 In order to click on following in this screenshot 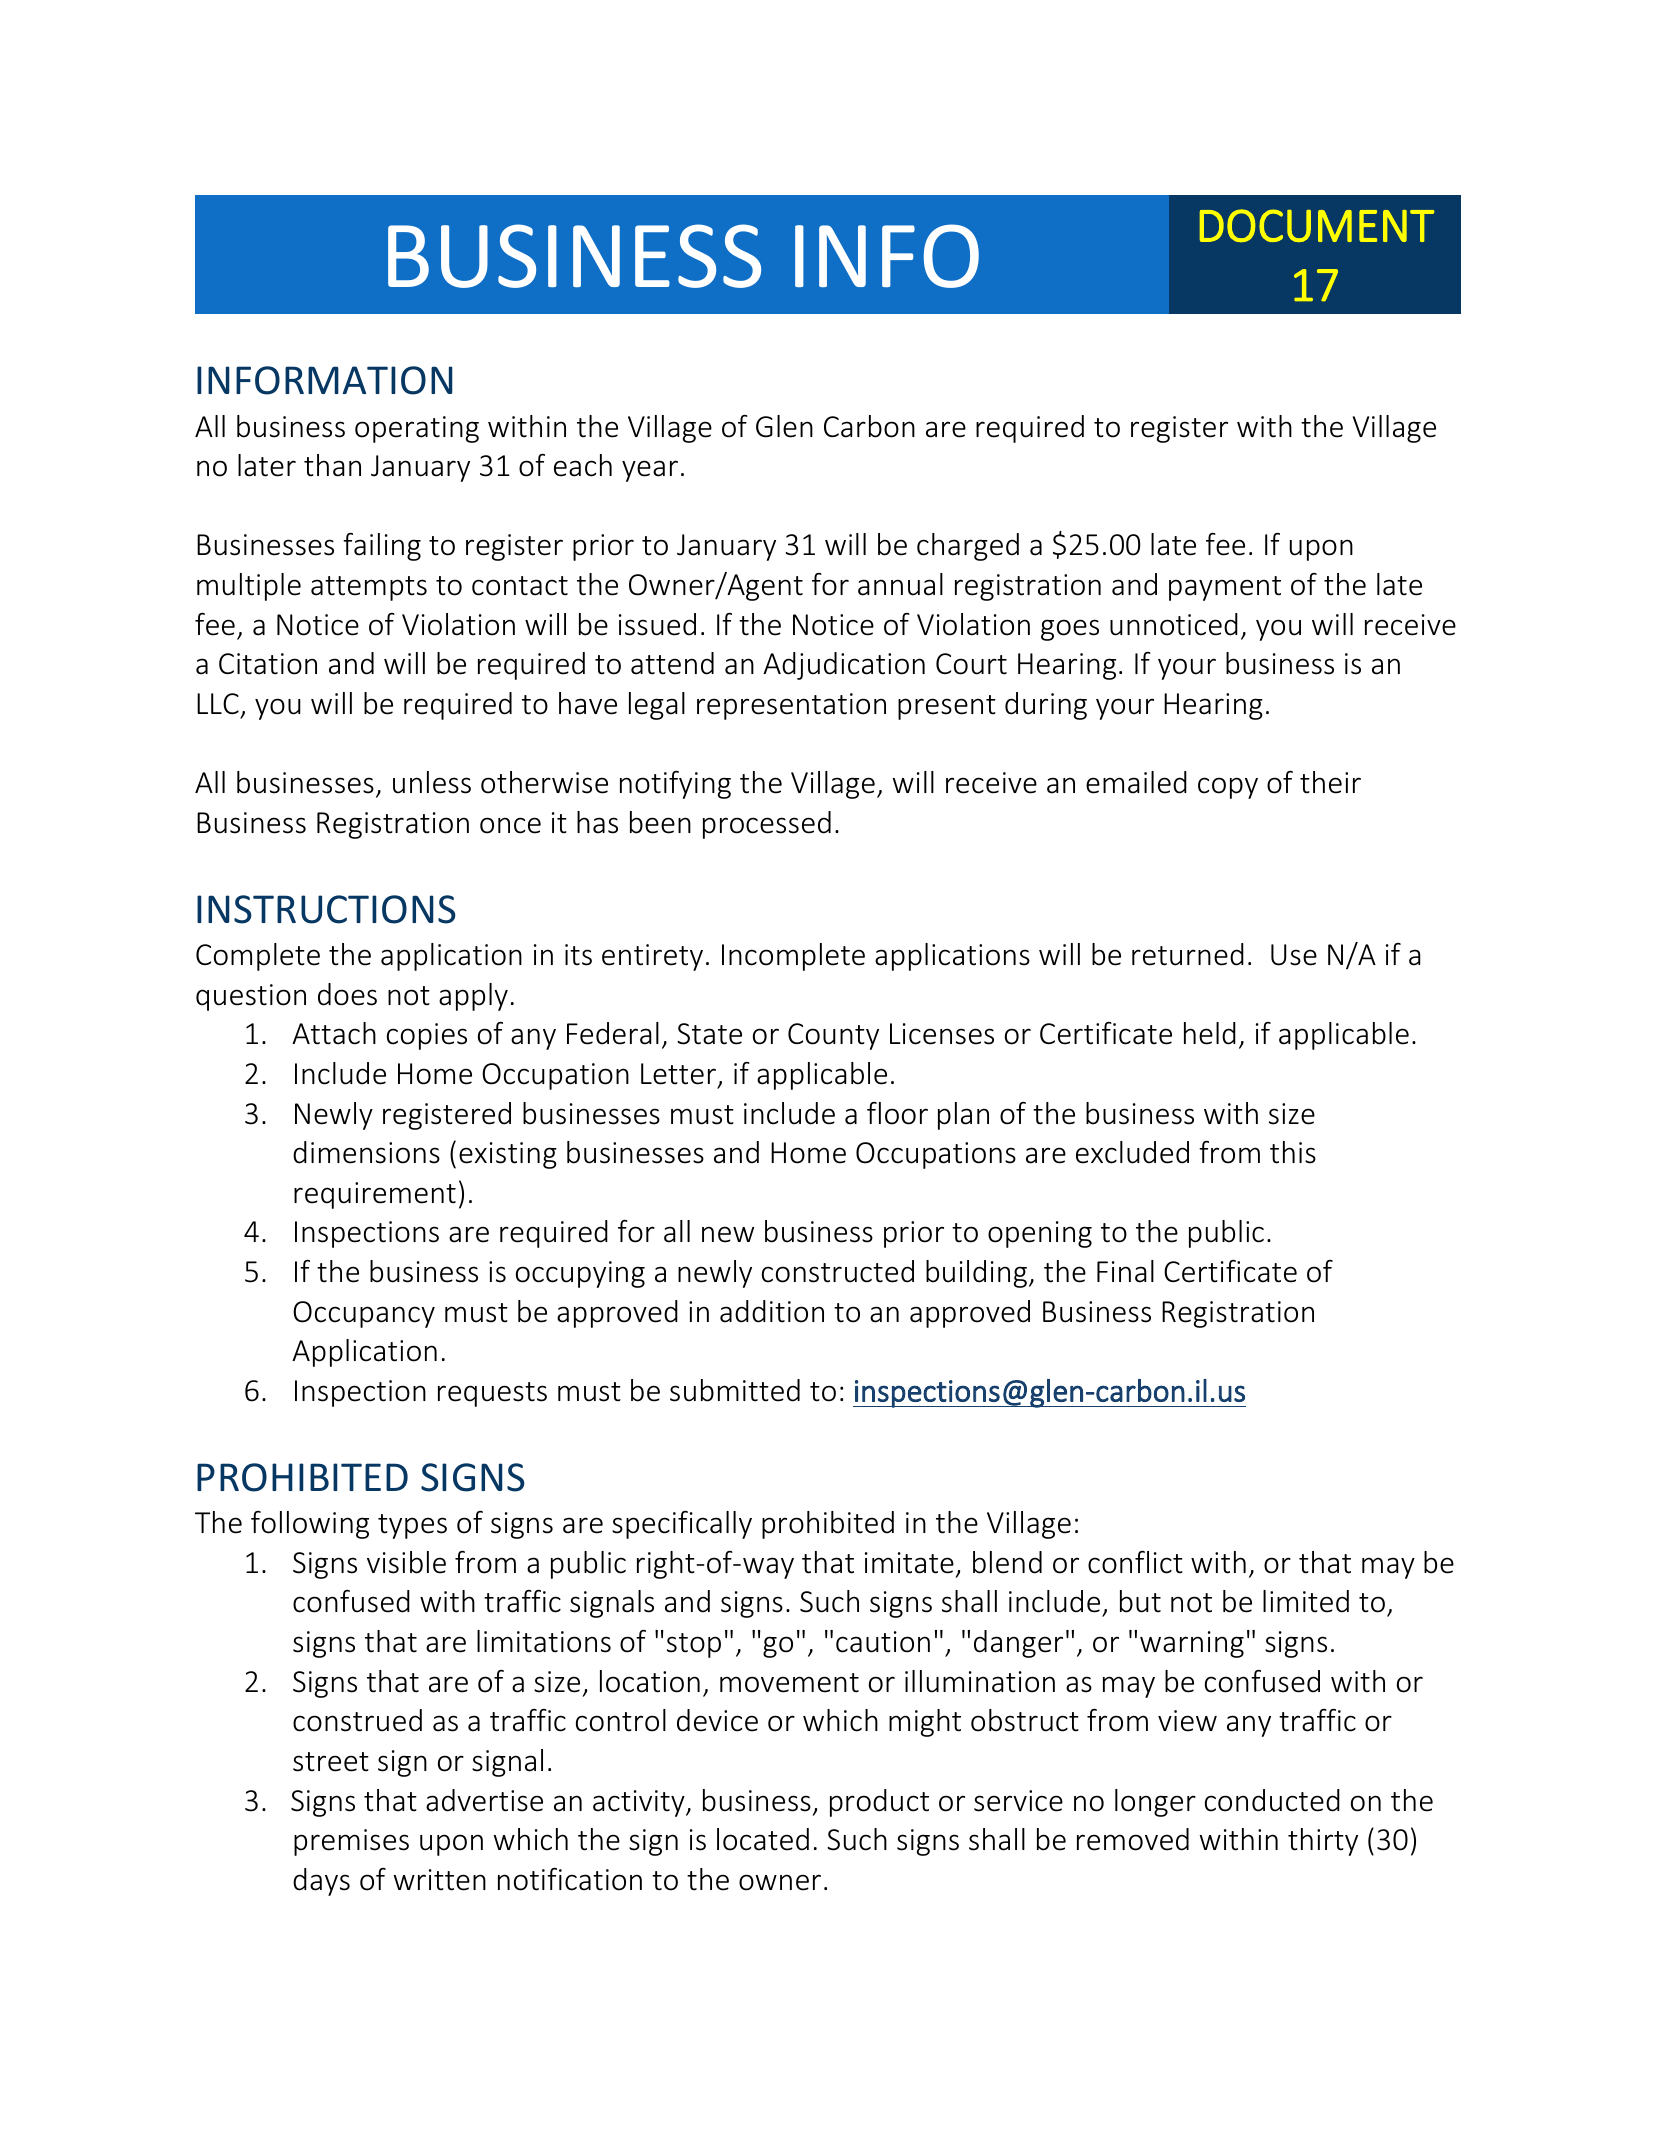, I will do `click(310, 1525)`.
